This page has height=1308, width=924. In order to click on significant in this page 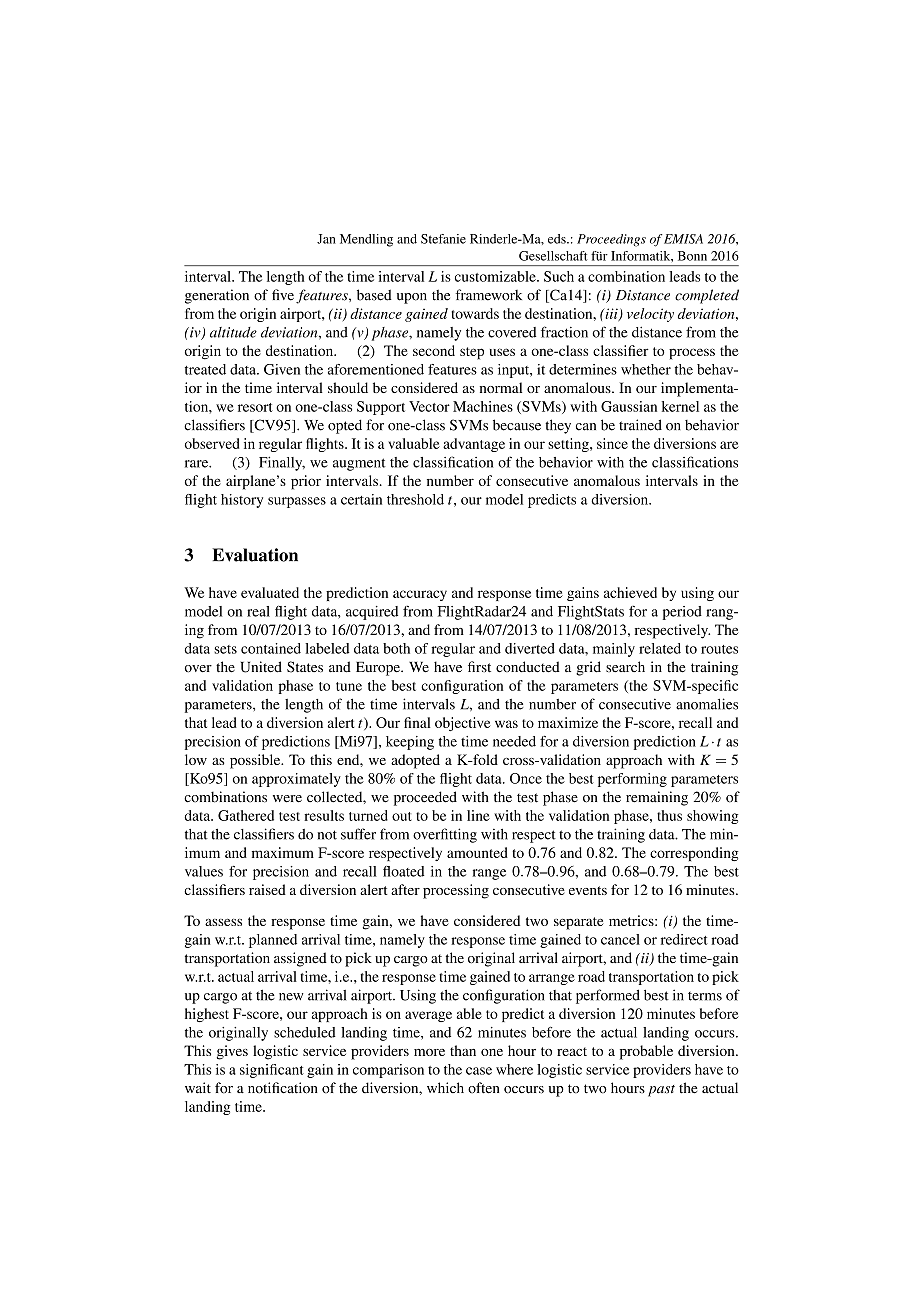, I will do `click(272, 1071)`.
